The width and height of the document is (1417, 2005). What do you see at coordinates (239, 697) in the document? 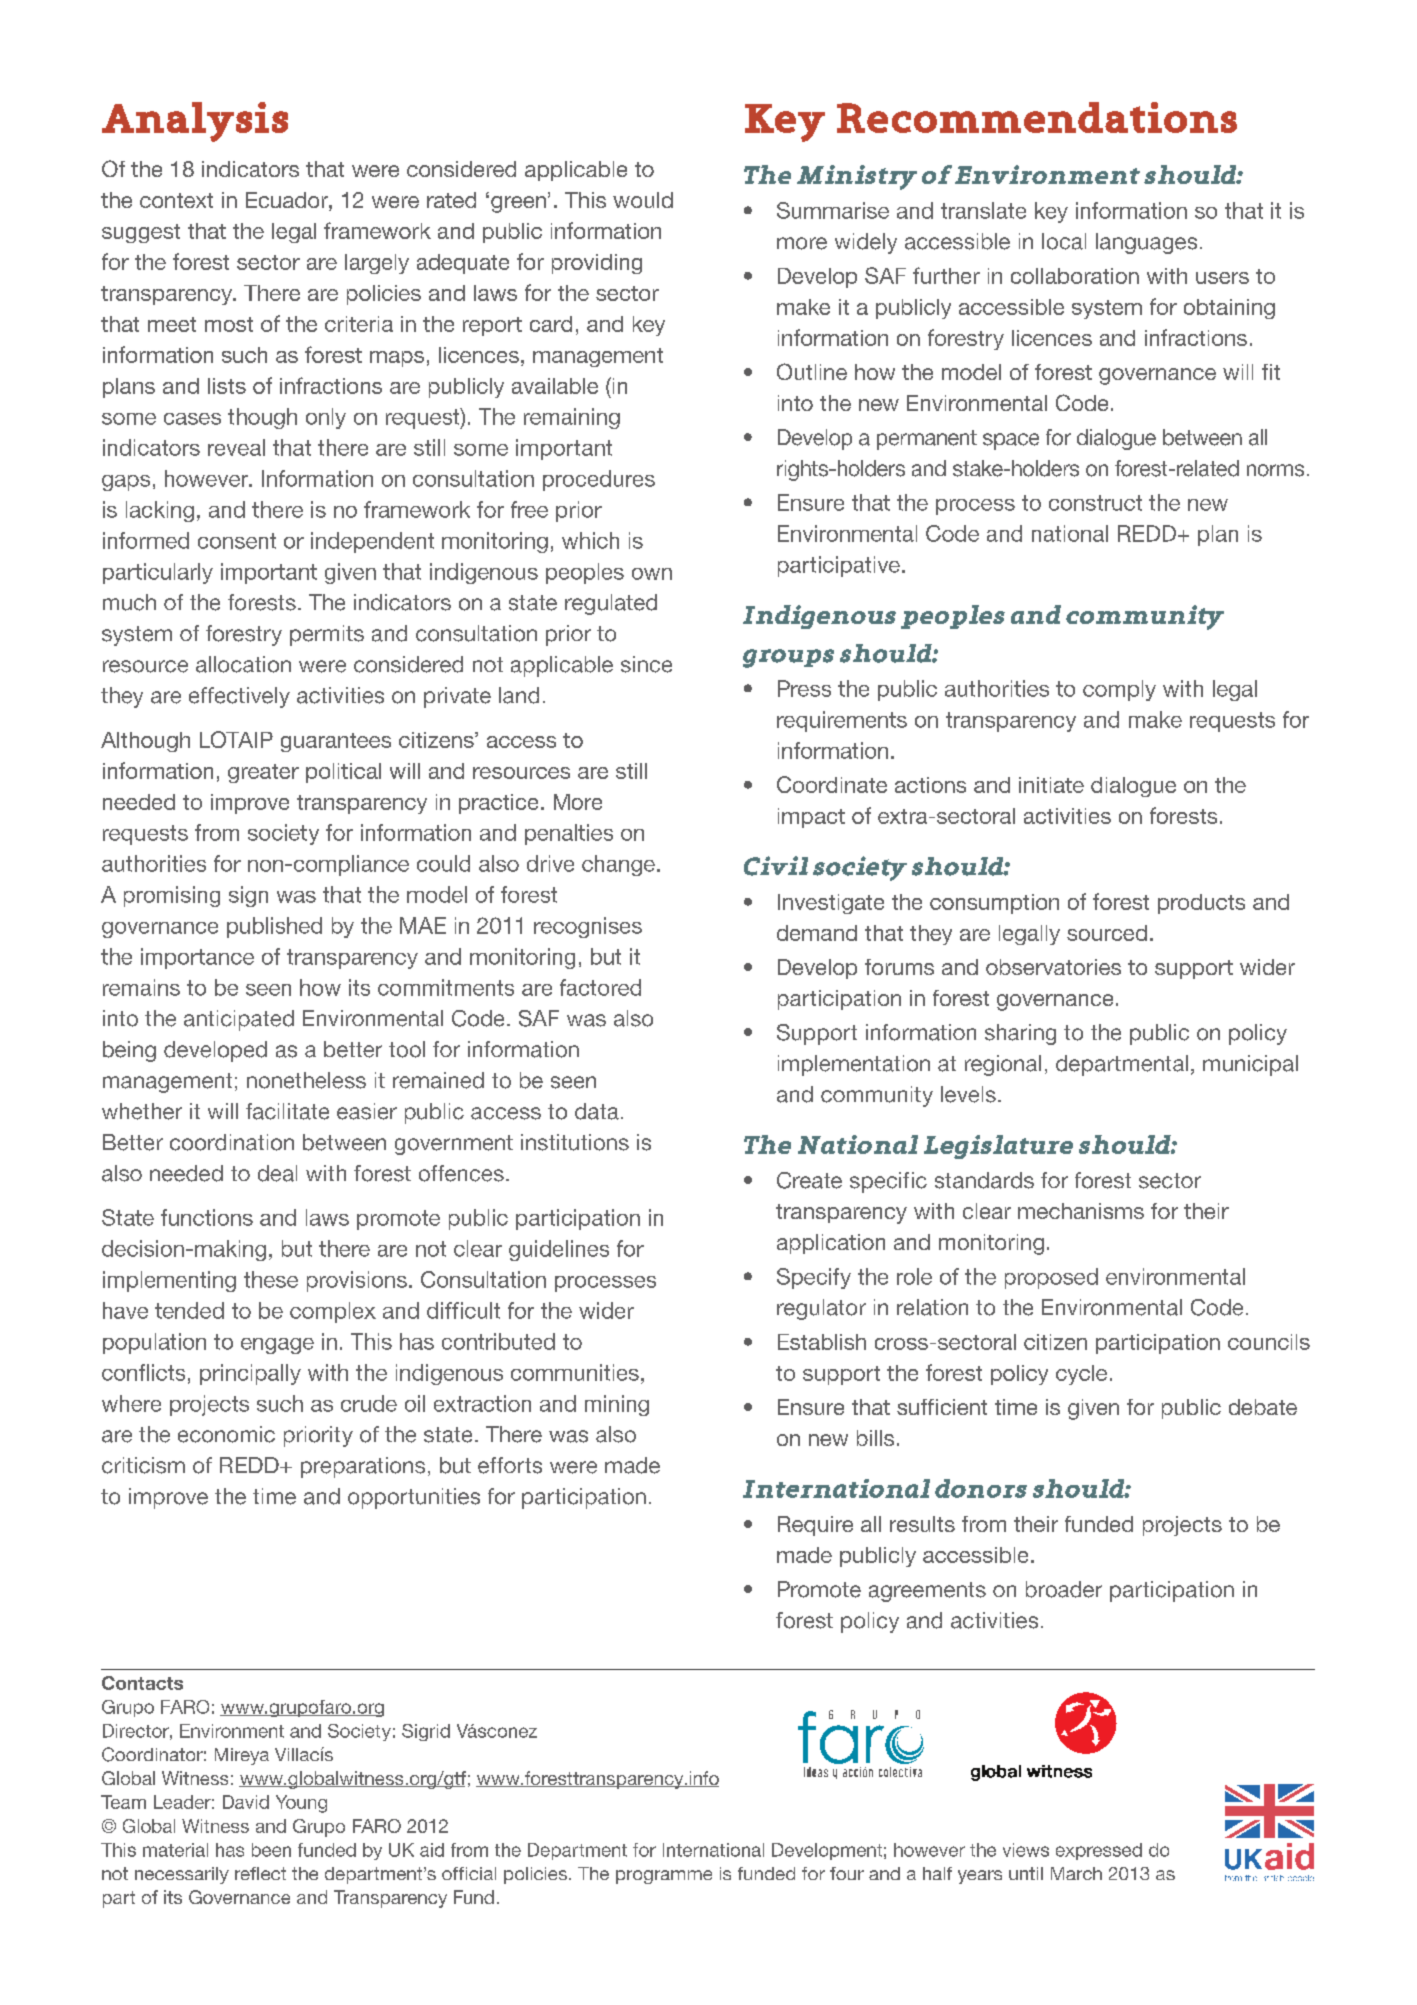
I see `effectively` at bounding box center [239, 697].
